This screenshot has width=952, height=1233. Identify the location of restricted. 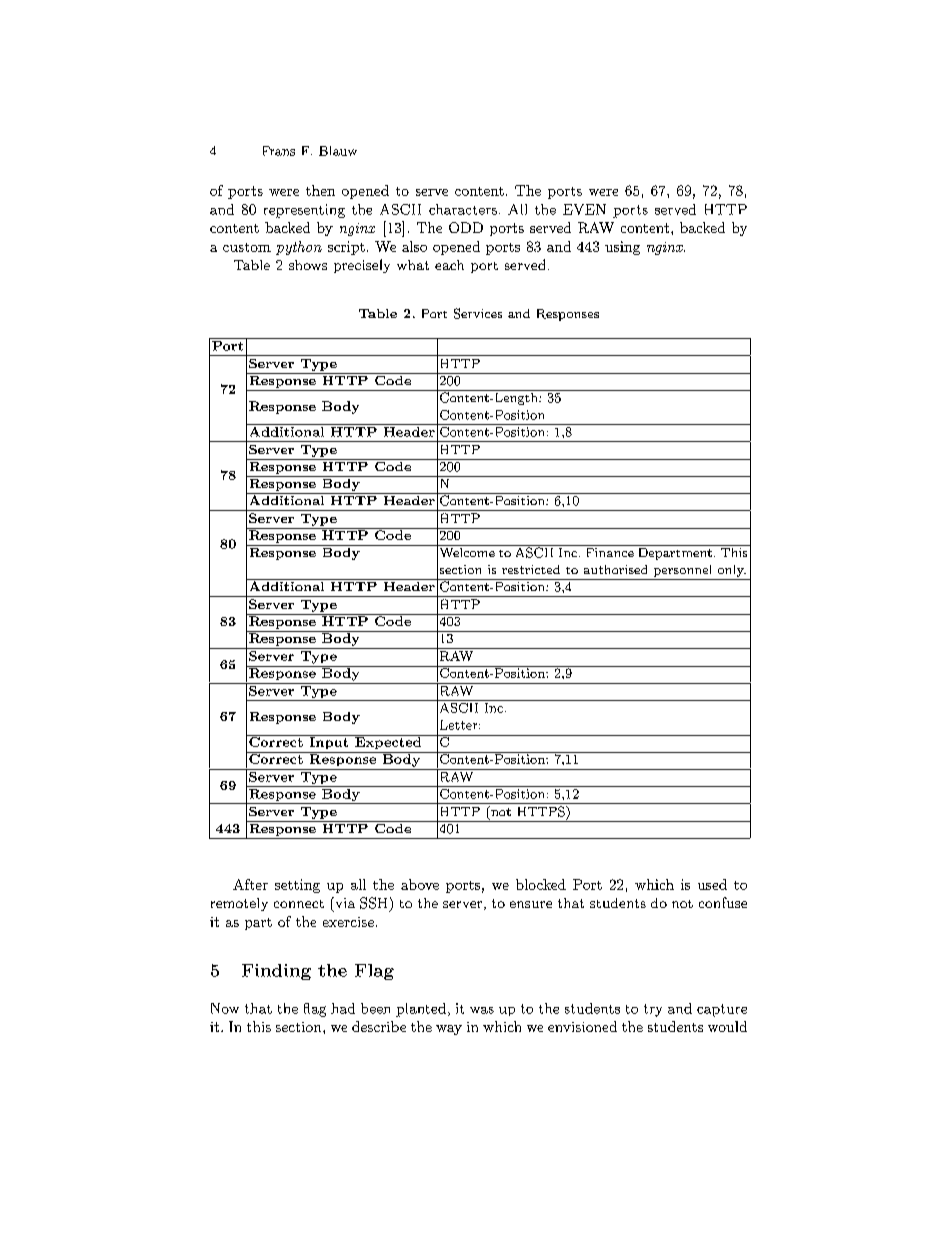
(531, 569).
